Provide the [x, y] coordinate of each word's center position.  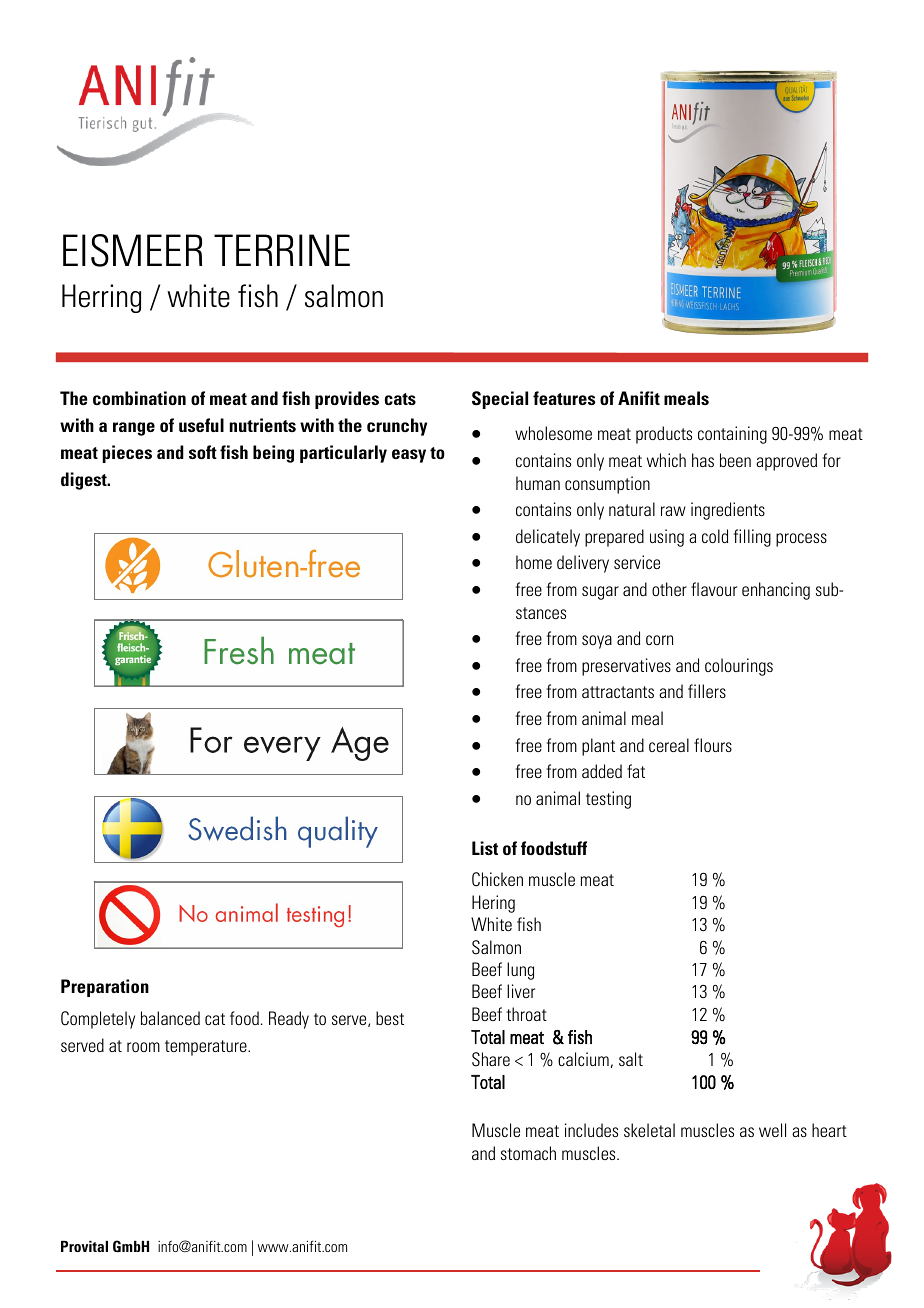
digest [85, 481]
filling [752, 538]
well [772, 1130]
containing [732, 435]
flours [713, 745]
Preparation [105, 988]
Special [500, 400]
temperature [207, 1048]
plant [598, 747]
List [485, 848]
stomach [528, 1153]
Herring [101, 298]
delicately [548, 538]
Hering [493, 904]
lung [520, 971]
